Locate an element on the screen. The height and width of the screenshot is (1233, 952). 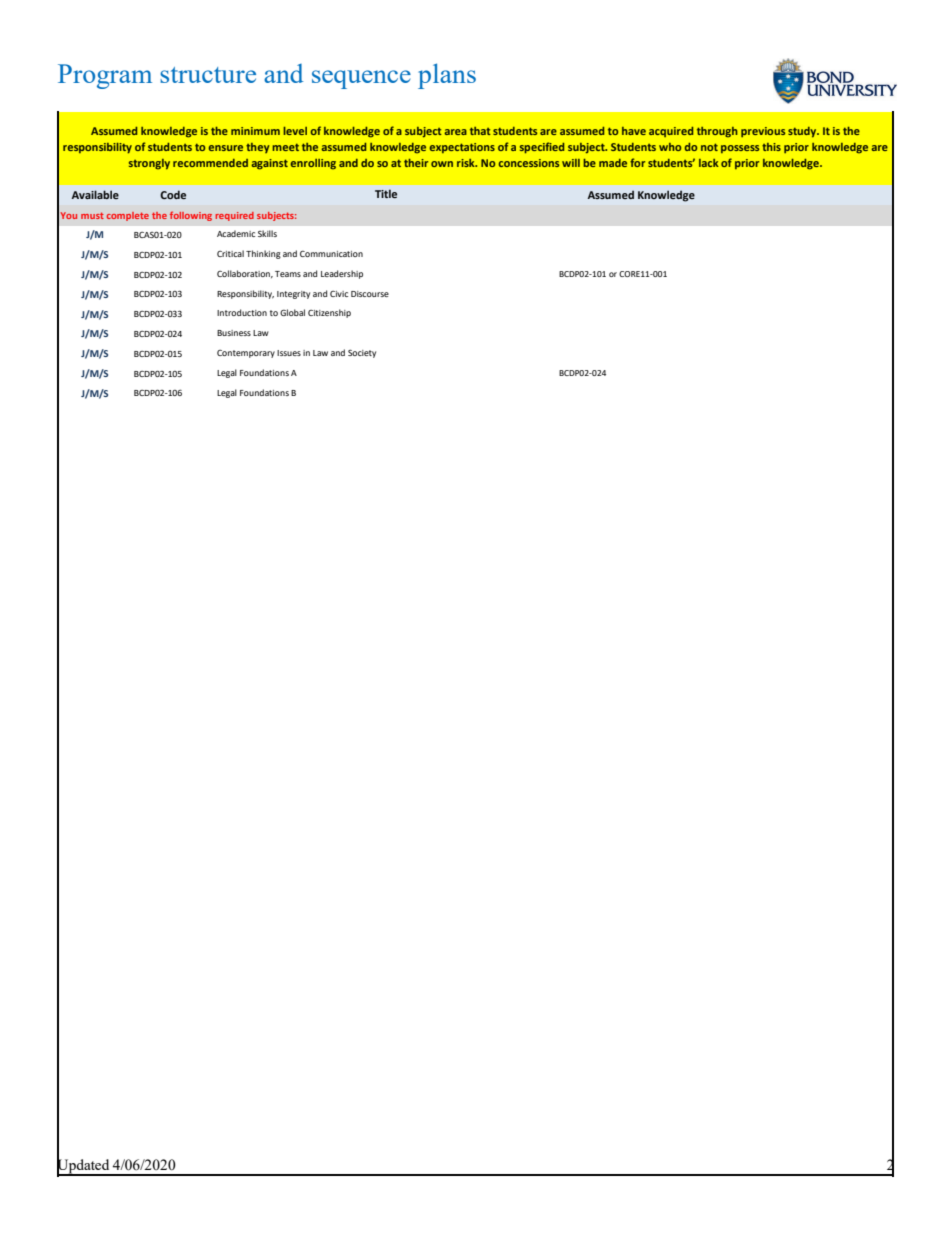
lack is located at coordinates (709, 163).
